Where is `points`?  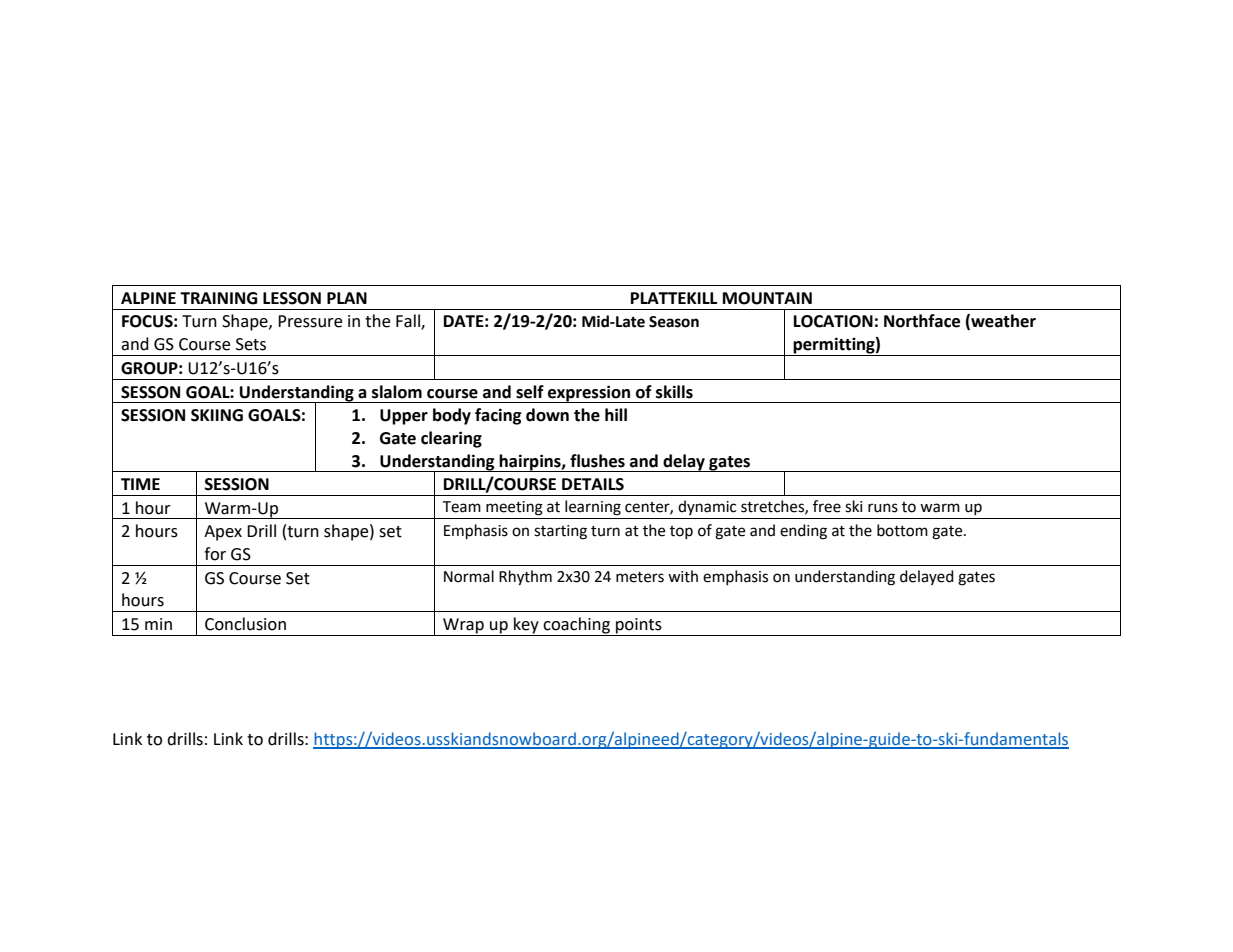 points is located at coordinates (639, 627).
